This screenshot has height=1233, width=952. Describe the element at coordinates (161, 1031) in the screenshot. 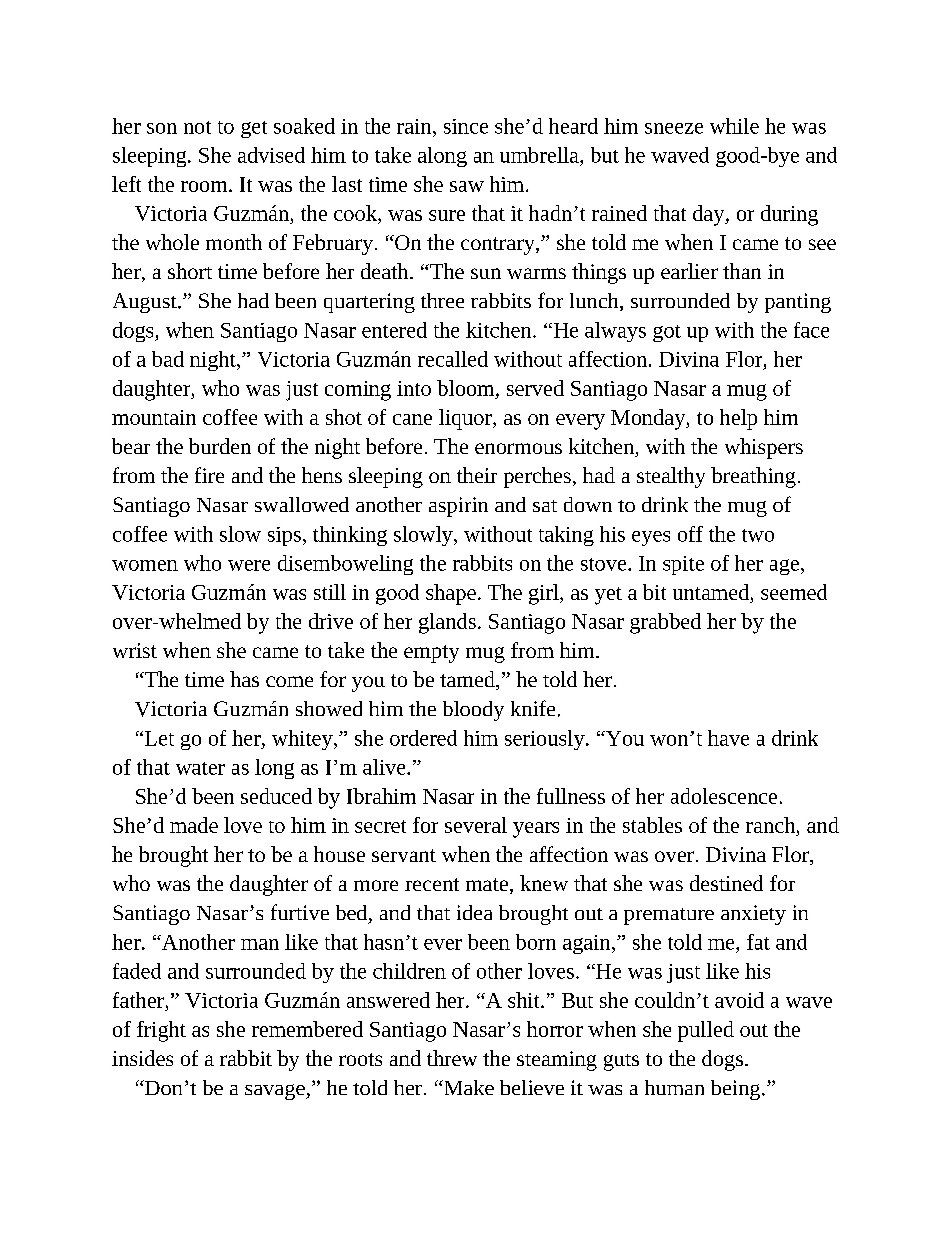

I see `fright` at that location.
